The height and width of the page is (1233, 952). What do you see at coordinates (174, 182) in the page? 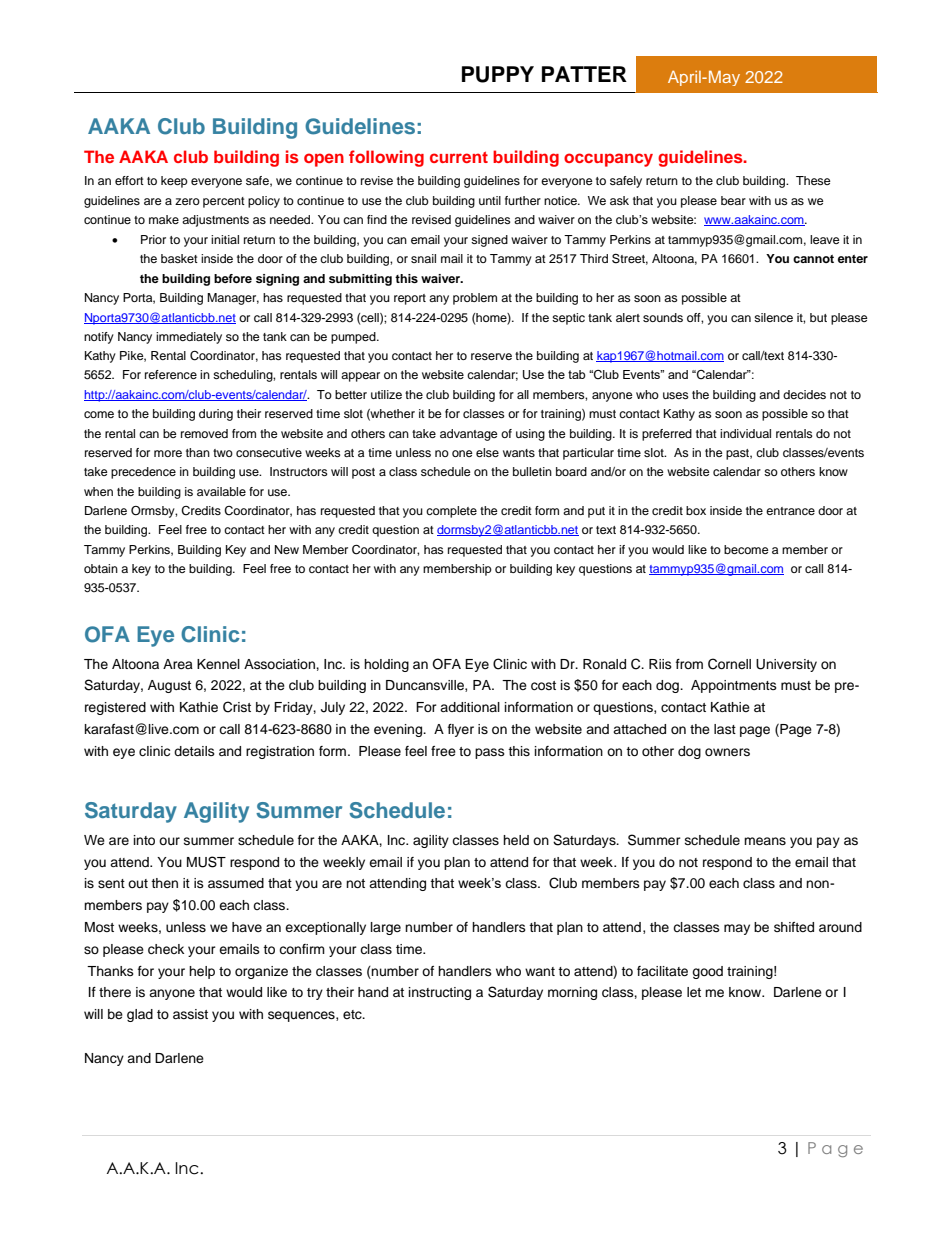
I see `keep` at bounding box center [174, 182].
